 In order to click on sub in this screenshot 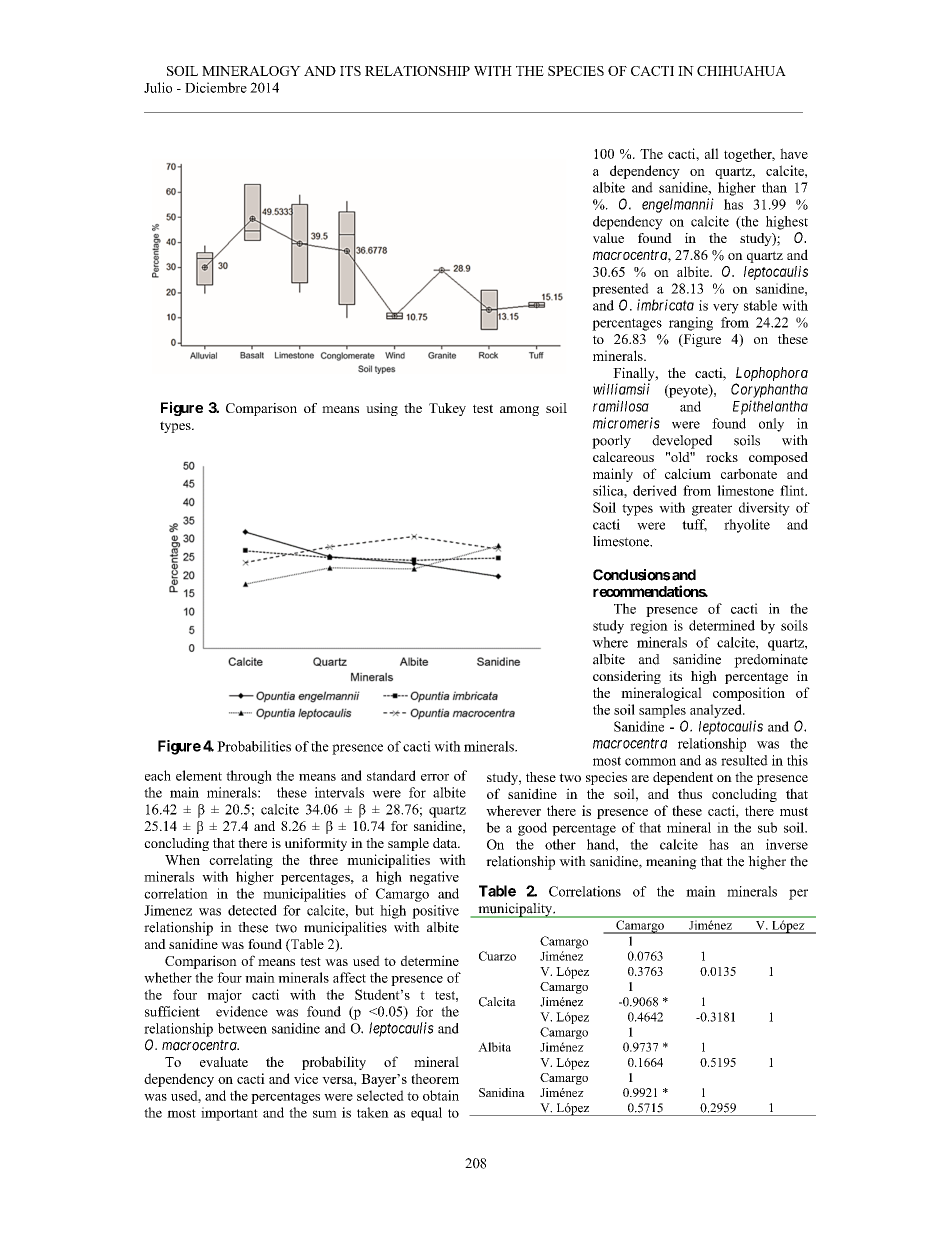, I will do `click(767, 827)`.
